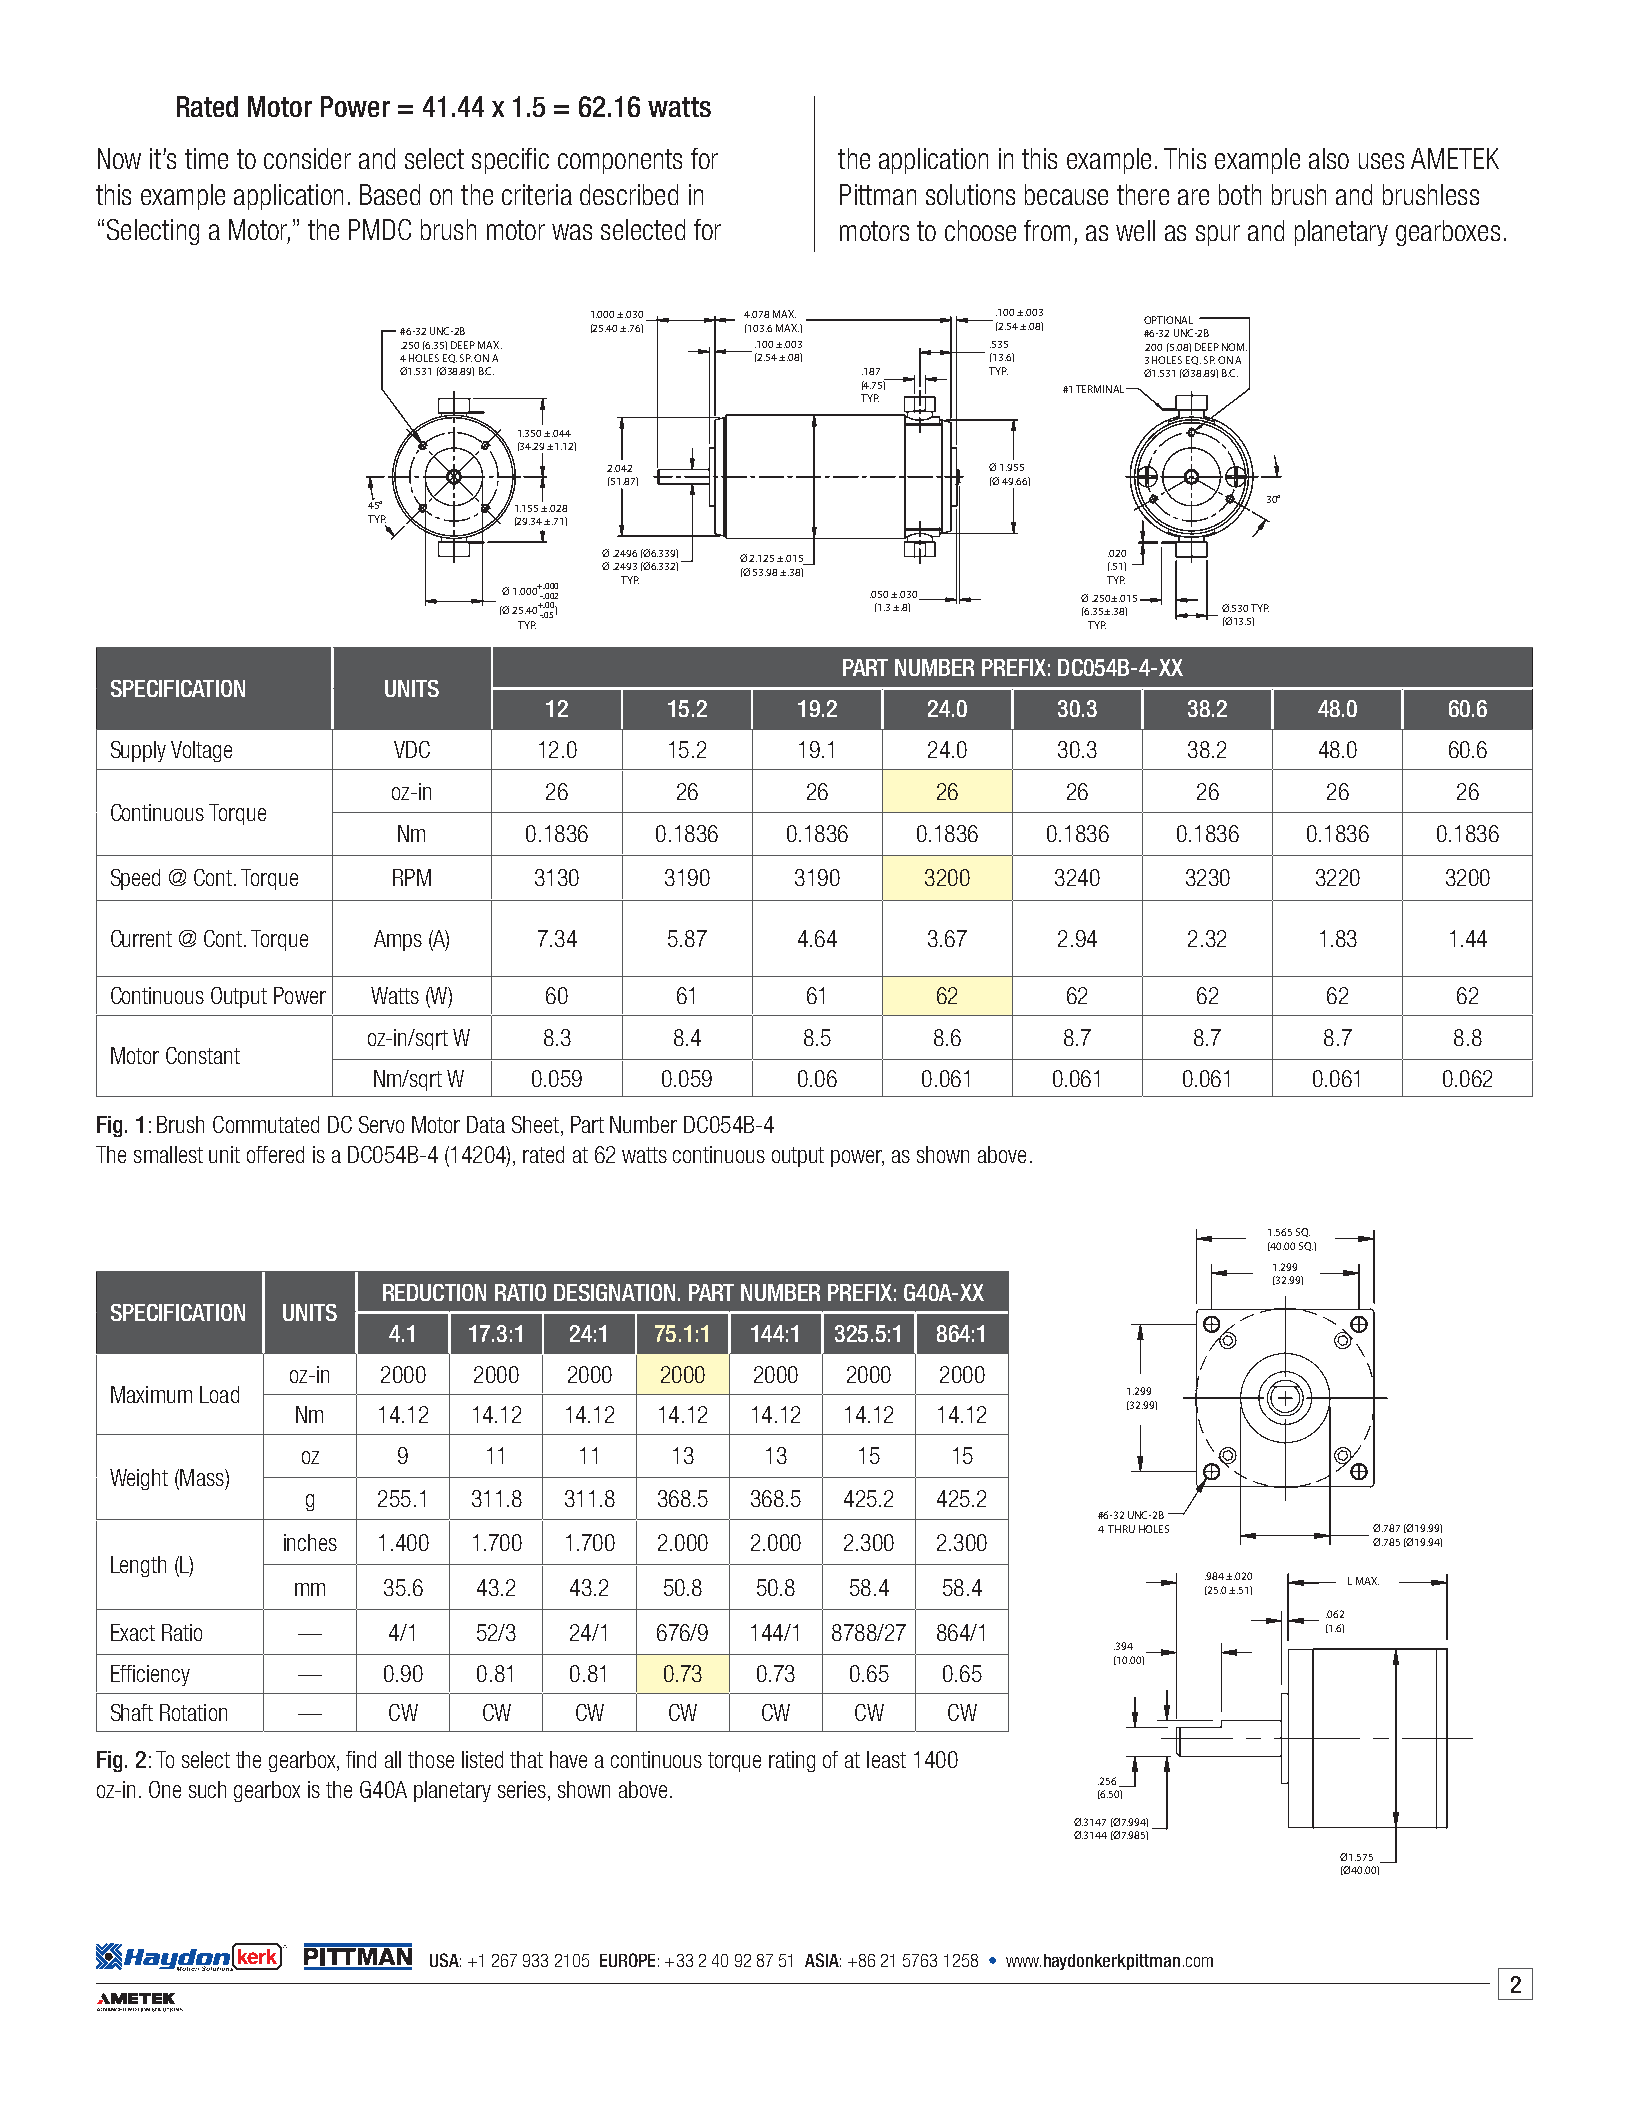 The width and height of the screenshot is (1629, 2108). Describe the element at coordinates (614, 1292) in the screenshot. I see `DESIGNATION` at that location.
